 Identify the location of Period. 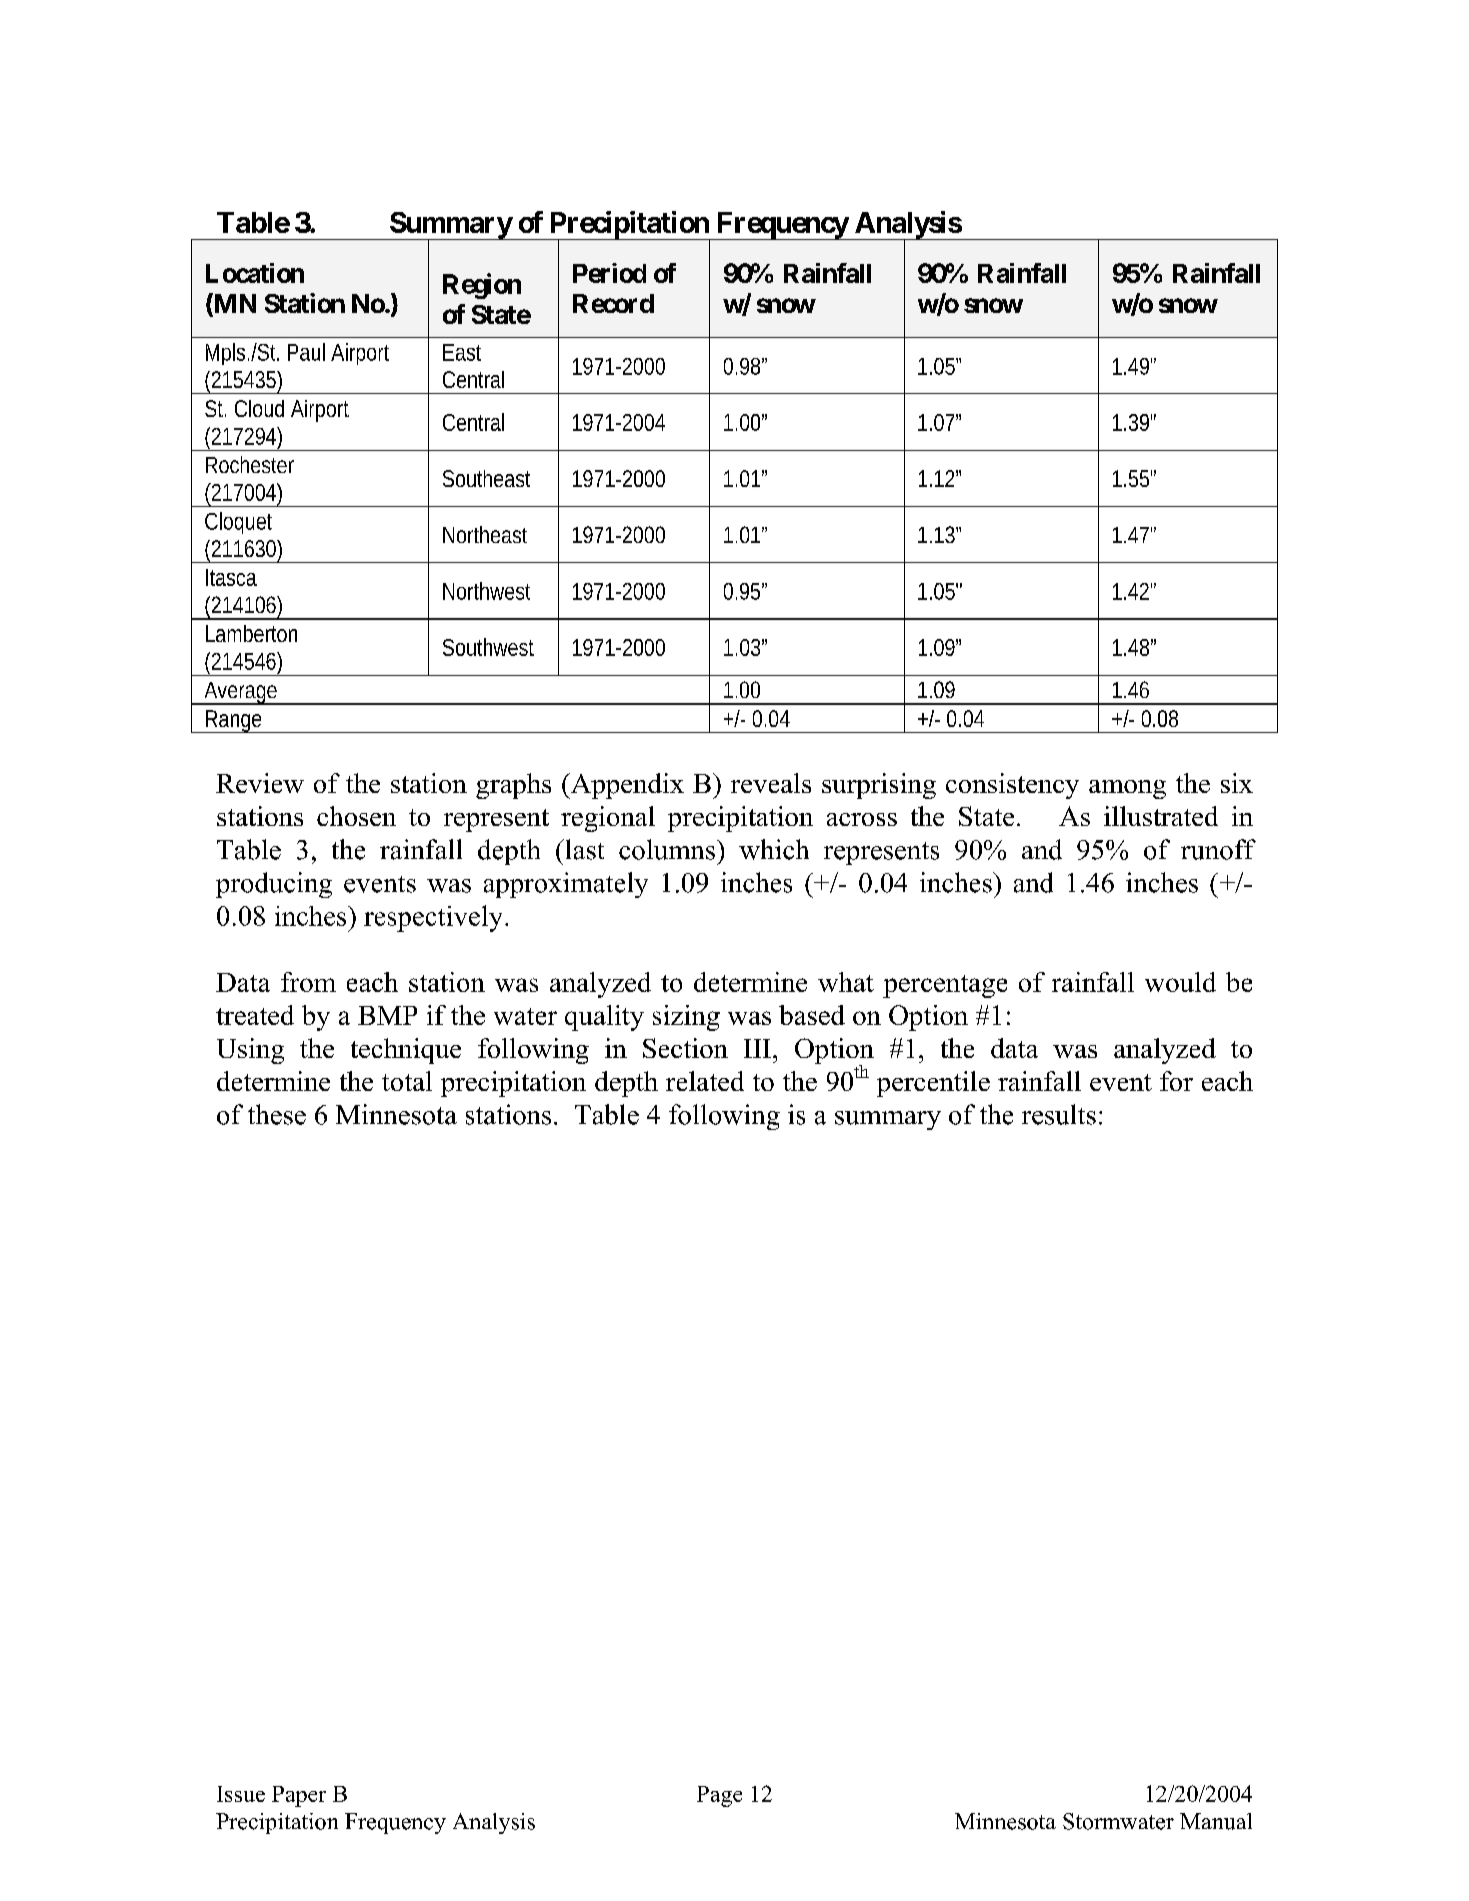
(609, 273).
